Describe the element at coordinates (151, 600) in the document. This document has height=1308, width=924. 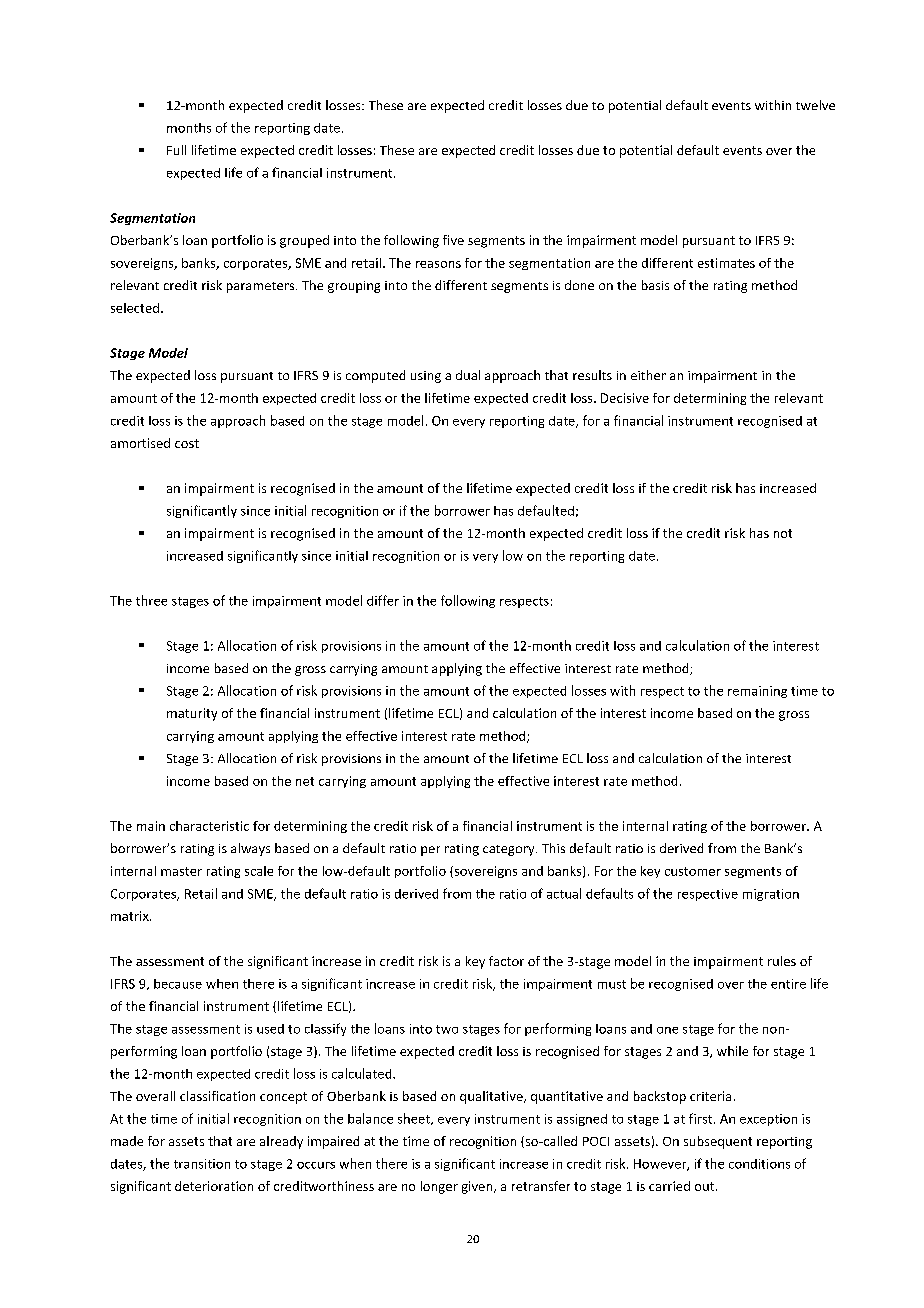
I see `three` at that location.
